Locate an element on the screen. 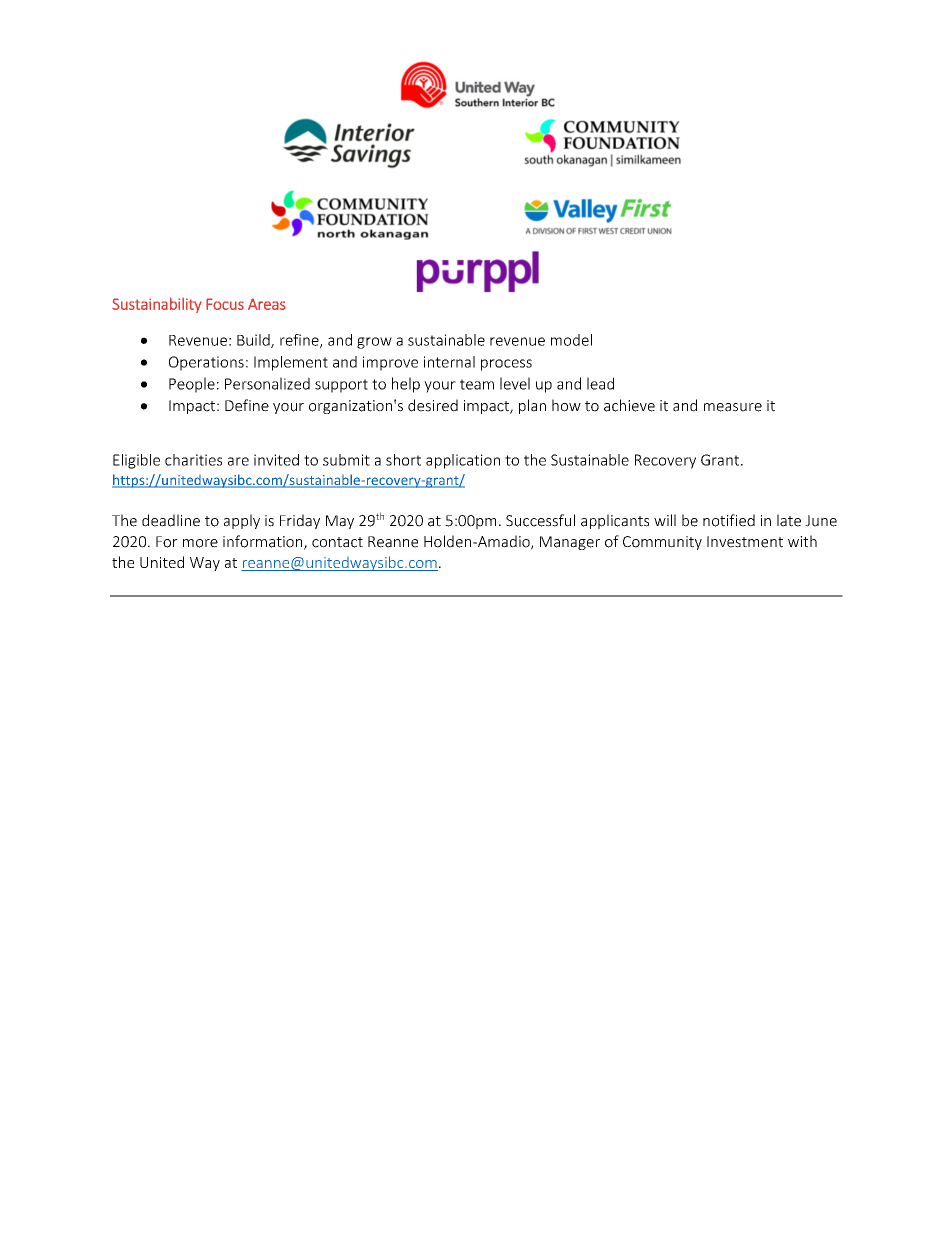  lead is located at coordinates (600, 383).
